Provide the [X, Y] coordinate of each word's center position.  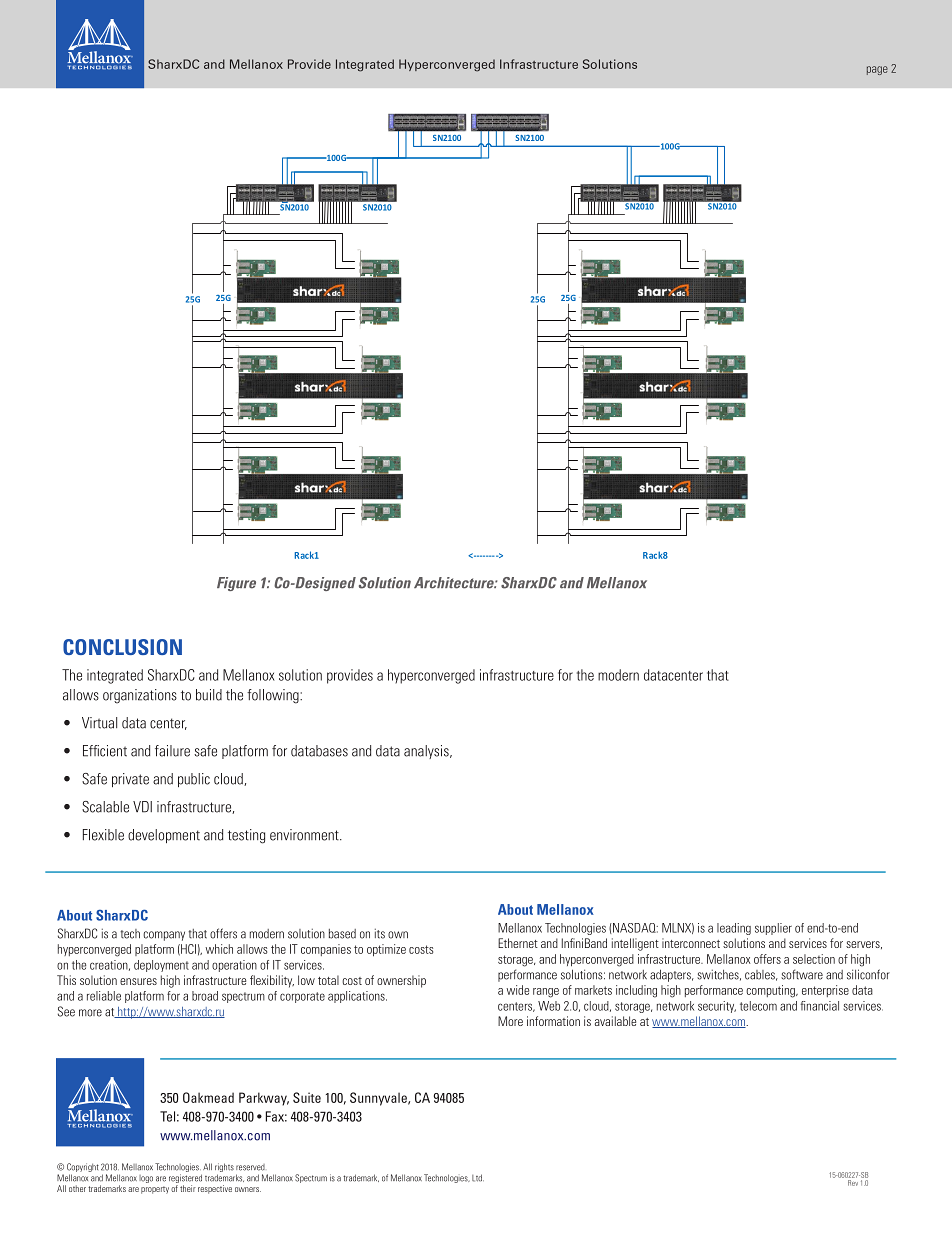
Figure [236, 584]
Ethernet [518, 943]
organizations [140, 696]
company [164, 936]
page [877, 70]
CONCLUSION [122, 647]
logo [146, 1179]
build [209, 695]
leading [734, 929]
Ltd [478, 1178]
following [274, 696]
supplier [773, 929]
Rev [853, 1183]
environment [305, 835]
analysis [427, 752]
